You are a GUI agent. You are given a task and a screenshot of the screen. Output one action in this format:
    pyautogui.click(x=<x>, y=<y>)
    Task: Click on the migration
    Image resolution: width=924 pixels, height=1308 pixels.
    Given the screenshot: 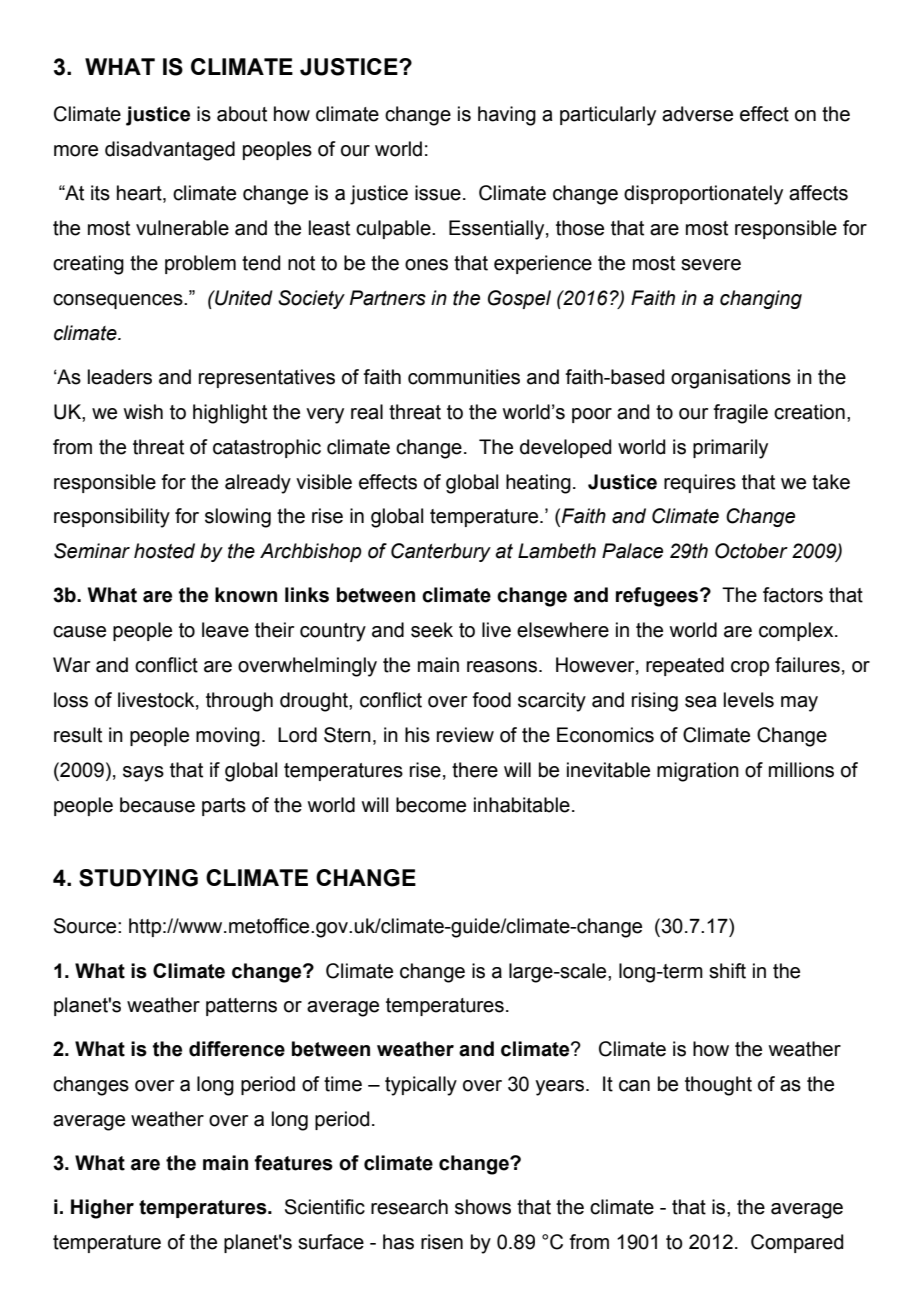 What is the action you would take?
    pyautogui.click(x=698, y=772)
